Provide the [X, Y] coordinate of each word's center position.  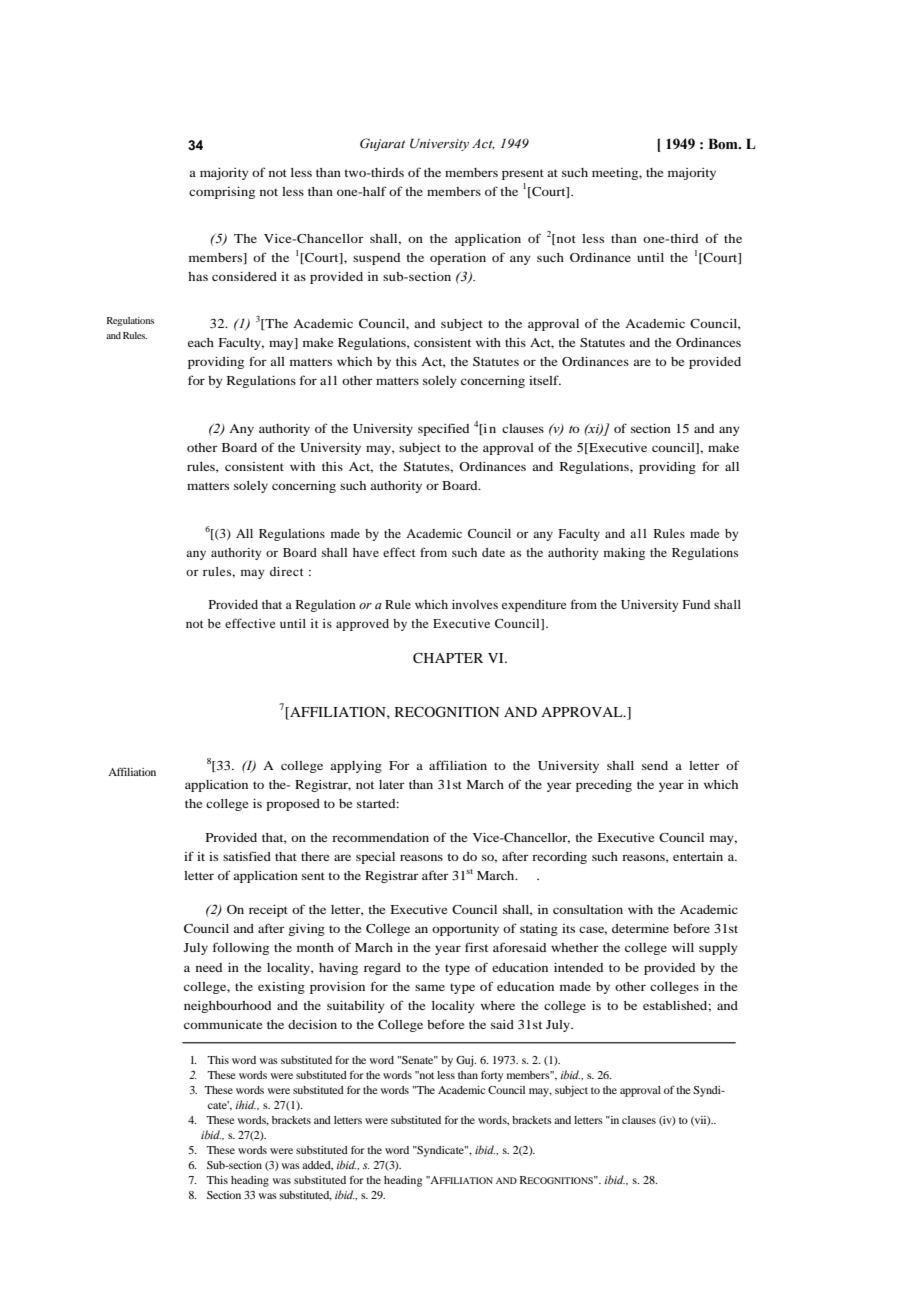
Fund [696, 604]
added [317, 1165]
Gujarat [382, 144]
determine [640, 928]
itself [545, 380]
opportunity [465, 930]
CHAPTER [448, 657]
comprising [222, 193]
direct [287, 571]
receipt [268, 911]
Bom [724, 144]
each [201, 342]
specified [443, 429]
